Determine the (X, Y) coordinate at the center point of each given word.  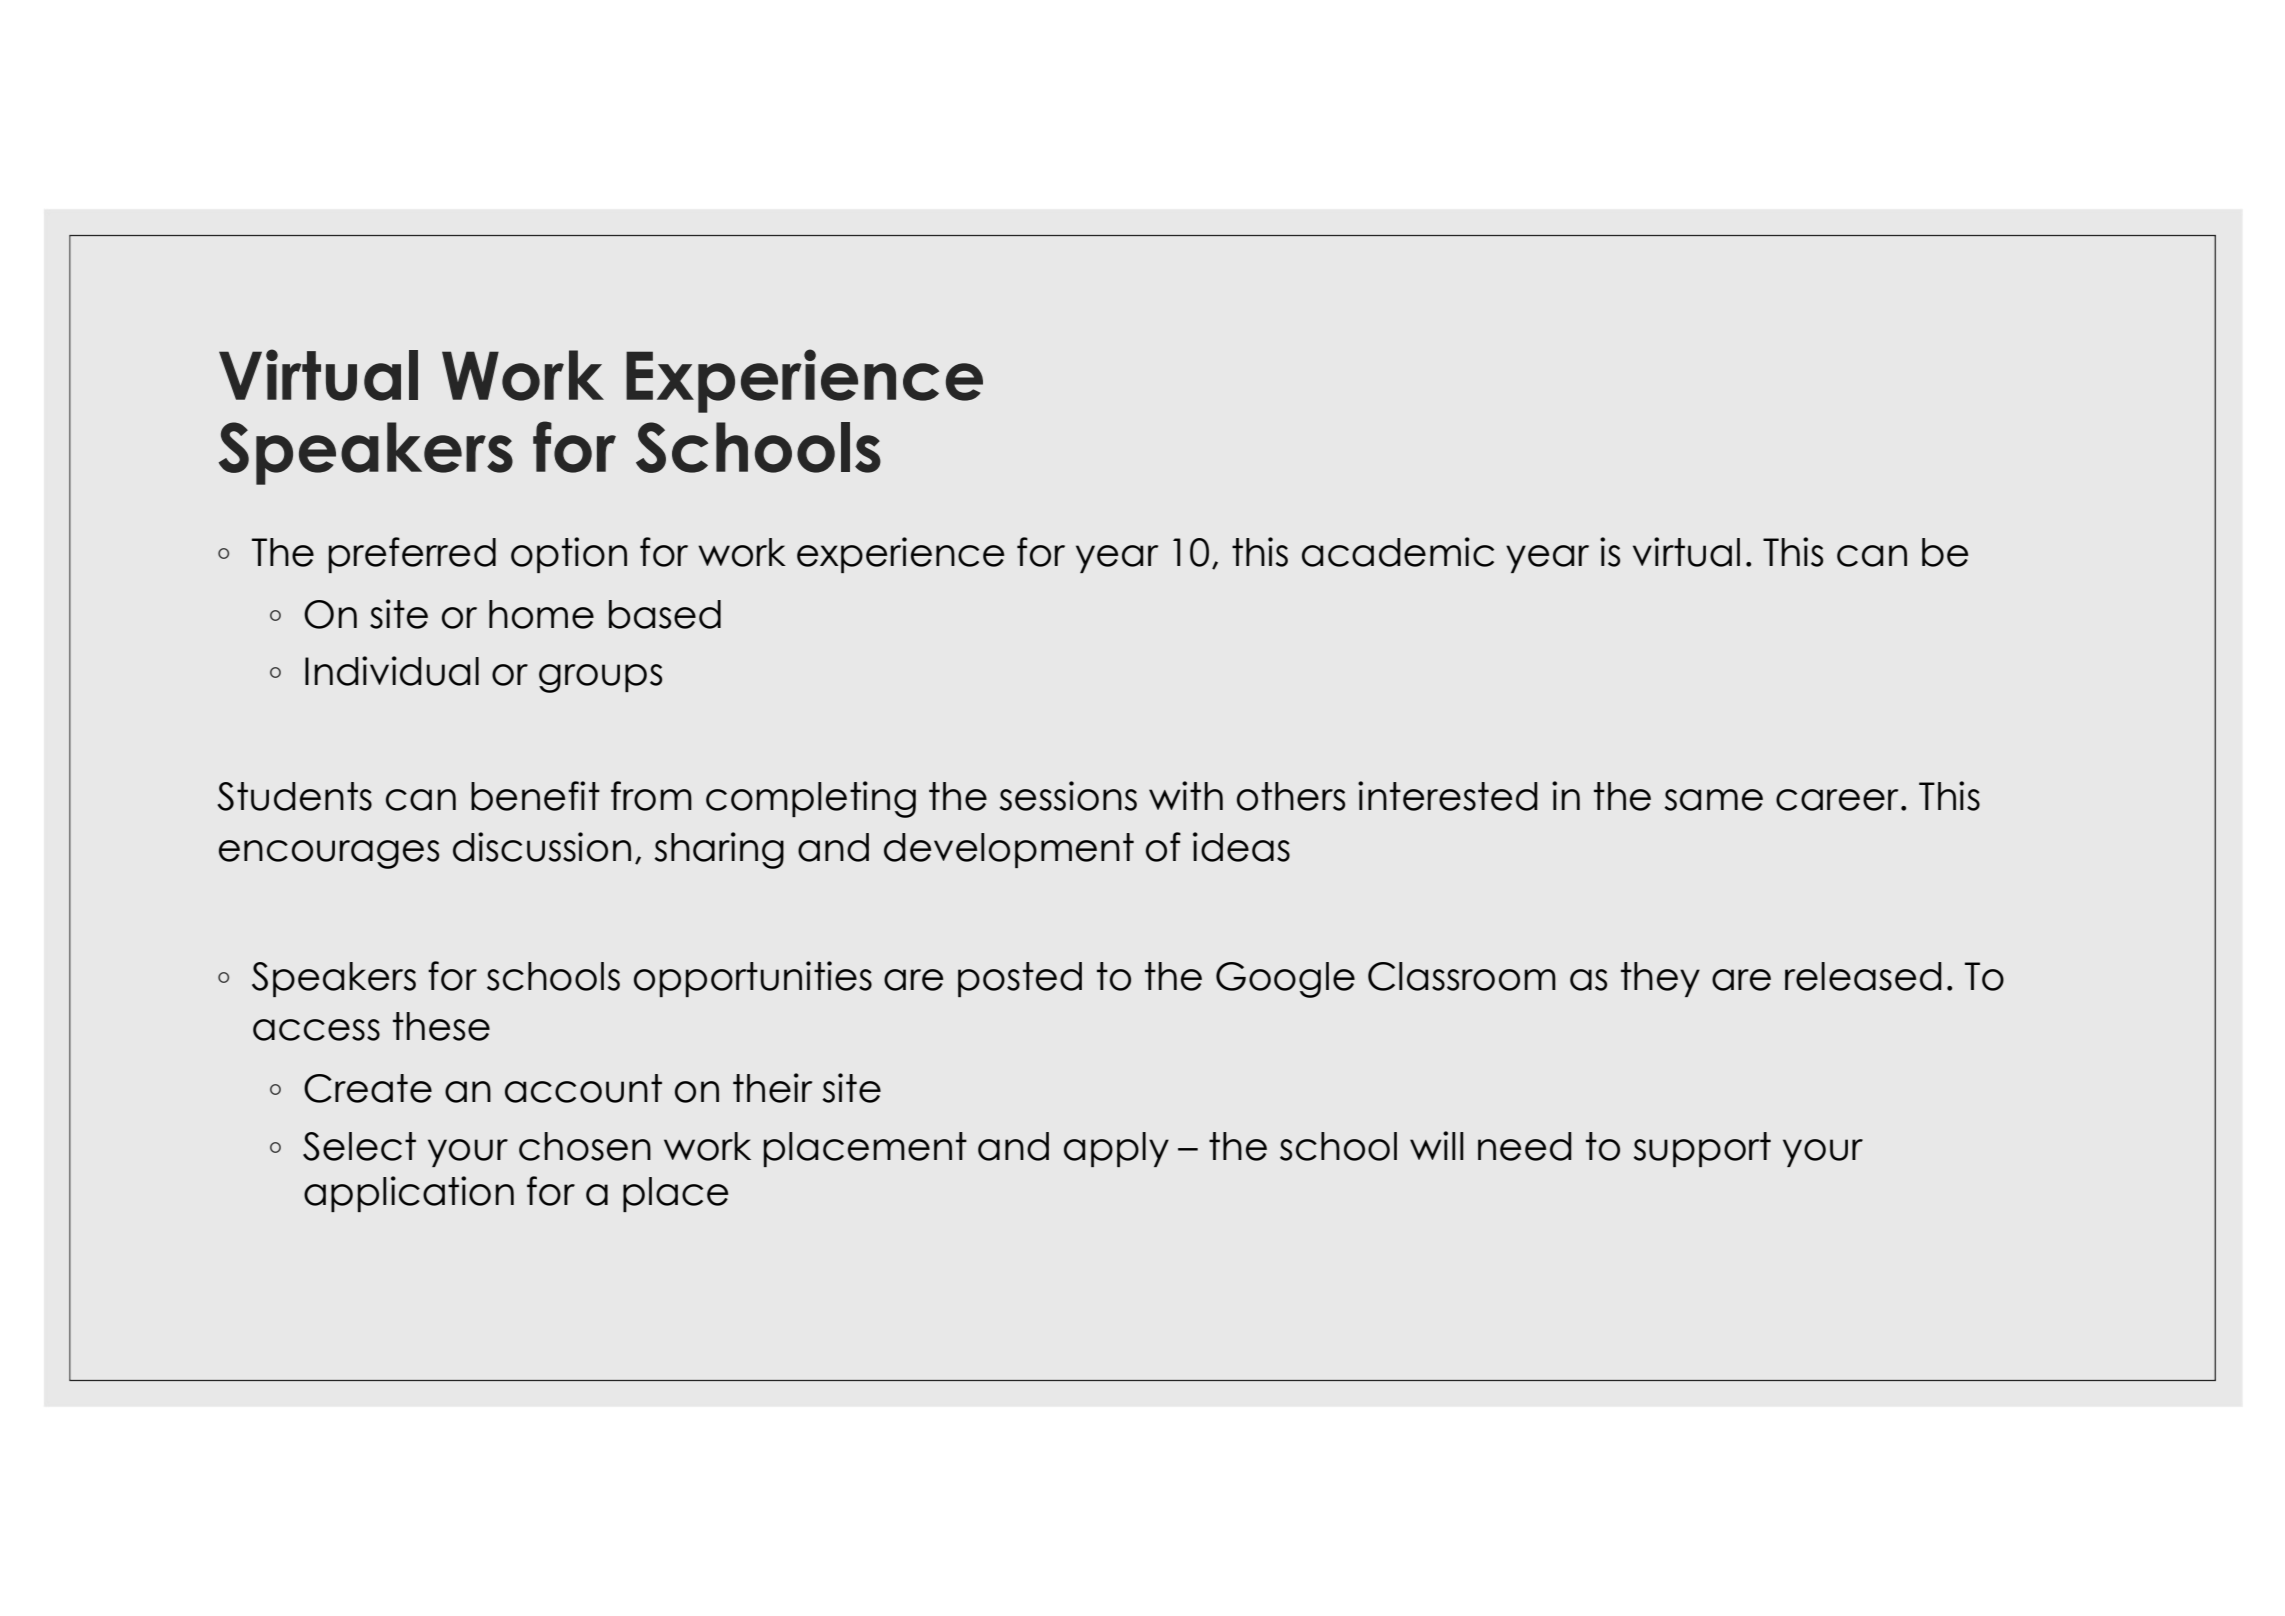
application (409, 1194)
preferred (412, 555)
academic (1398, 552)
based (665, 614)
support (1702, 1149)
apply (1116, 1149)
